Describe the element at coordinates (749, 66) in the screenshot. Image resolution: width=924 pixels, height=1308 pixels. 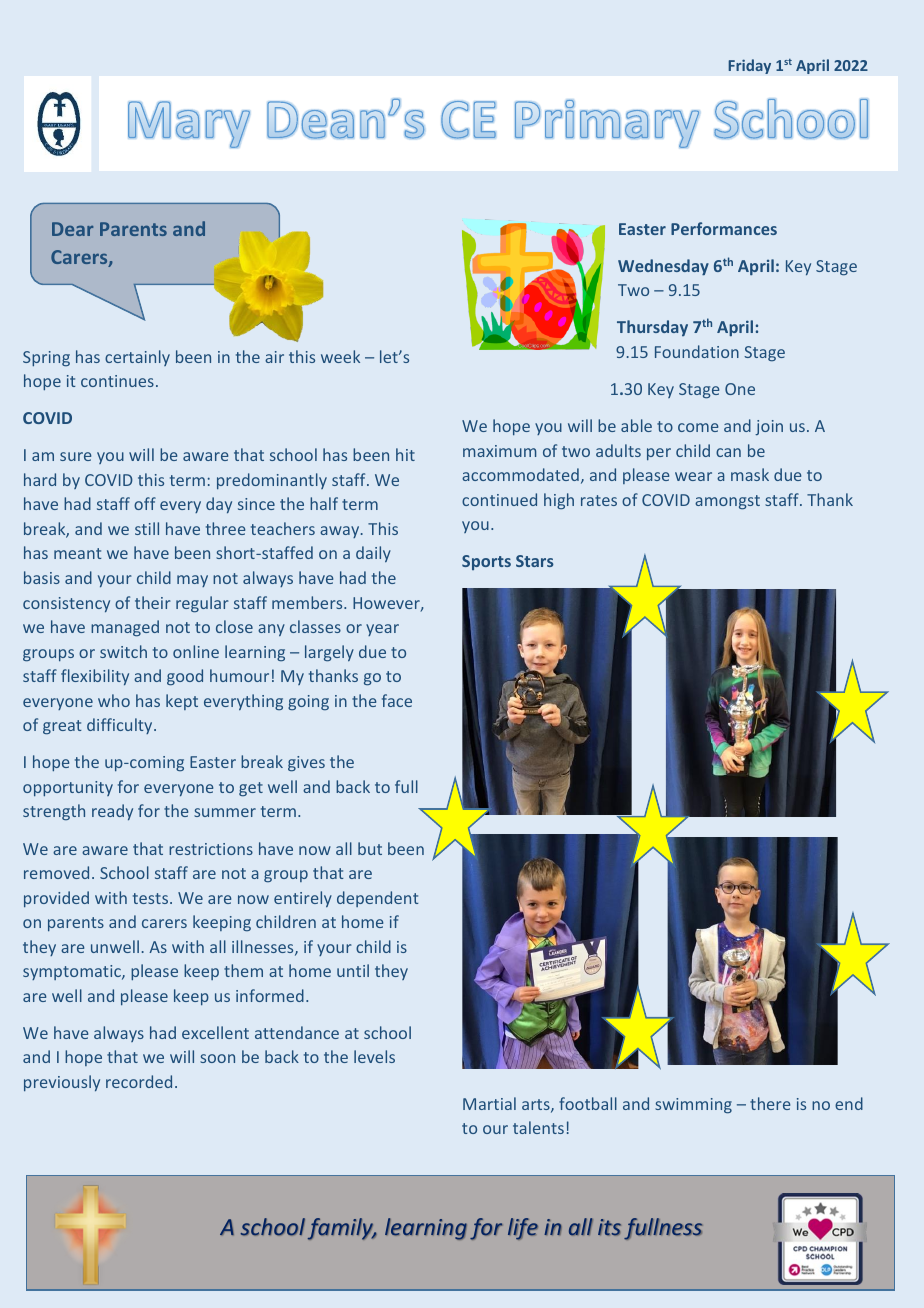
I see `Friday` at that location.
